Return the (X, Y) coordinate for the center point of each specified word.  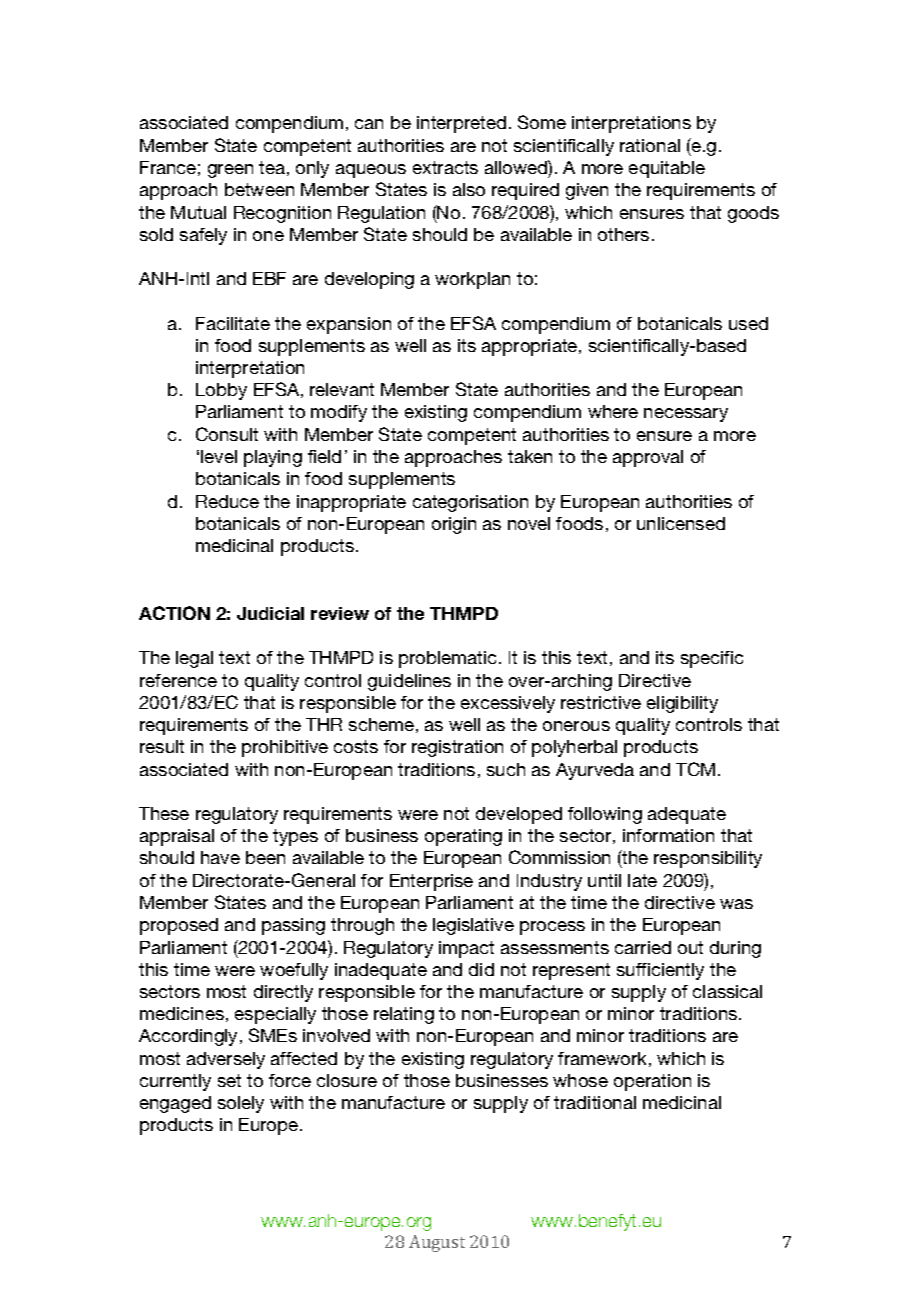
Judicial (270, 613)
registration (457, 748)
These (164, 813)
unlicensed (681, 523)
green (230, 171)
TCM (695, 769)
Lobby (221, 391)
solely (241, 1104)
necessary (686, 415)
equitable (667, 169)
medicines (182, 1013)
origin (454, 525)
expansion (349, 325)
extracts (445, 167)
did (481, 969)
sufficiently (660, 971)
